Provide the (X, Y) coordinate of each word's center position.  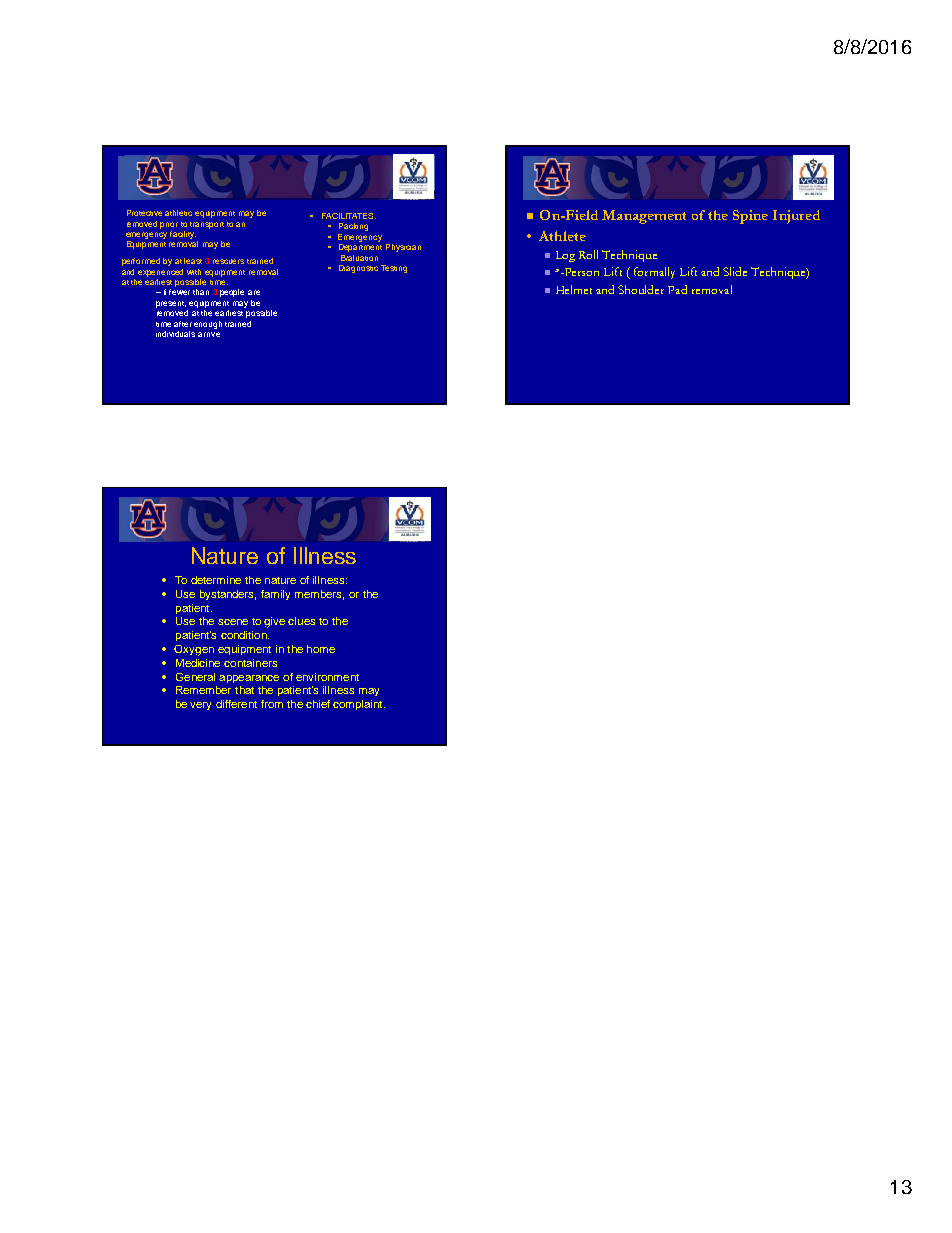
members (319, 595)
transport (207, 225)
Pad (677, 289)
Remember (203, 690)
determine (216, 580)
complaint (359, 705)
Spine (750, 217)
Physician (403, 248)
